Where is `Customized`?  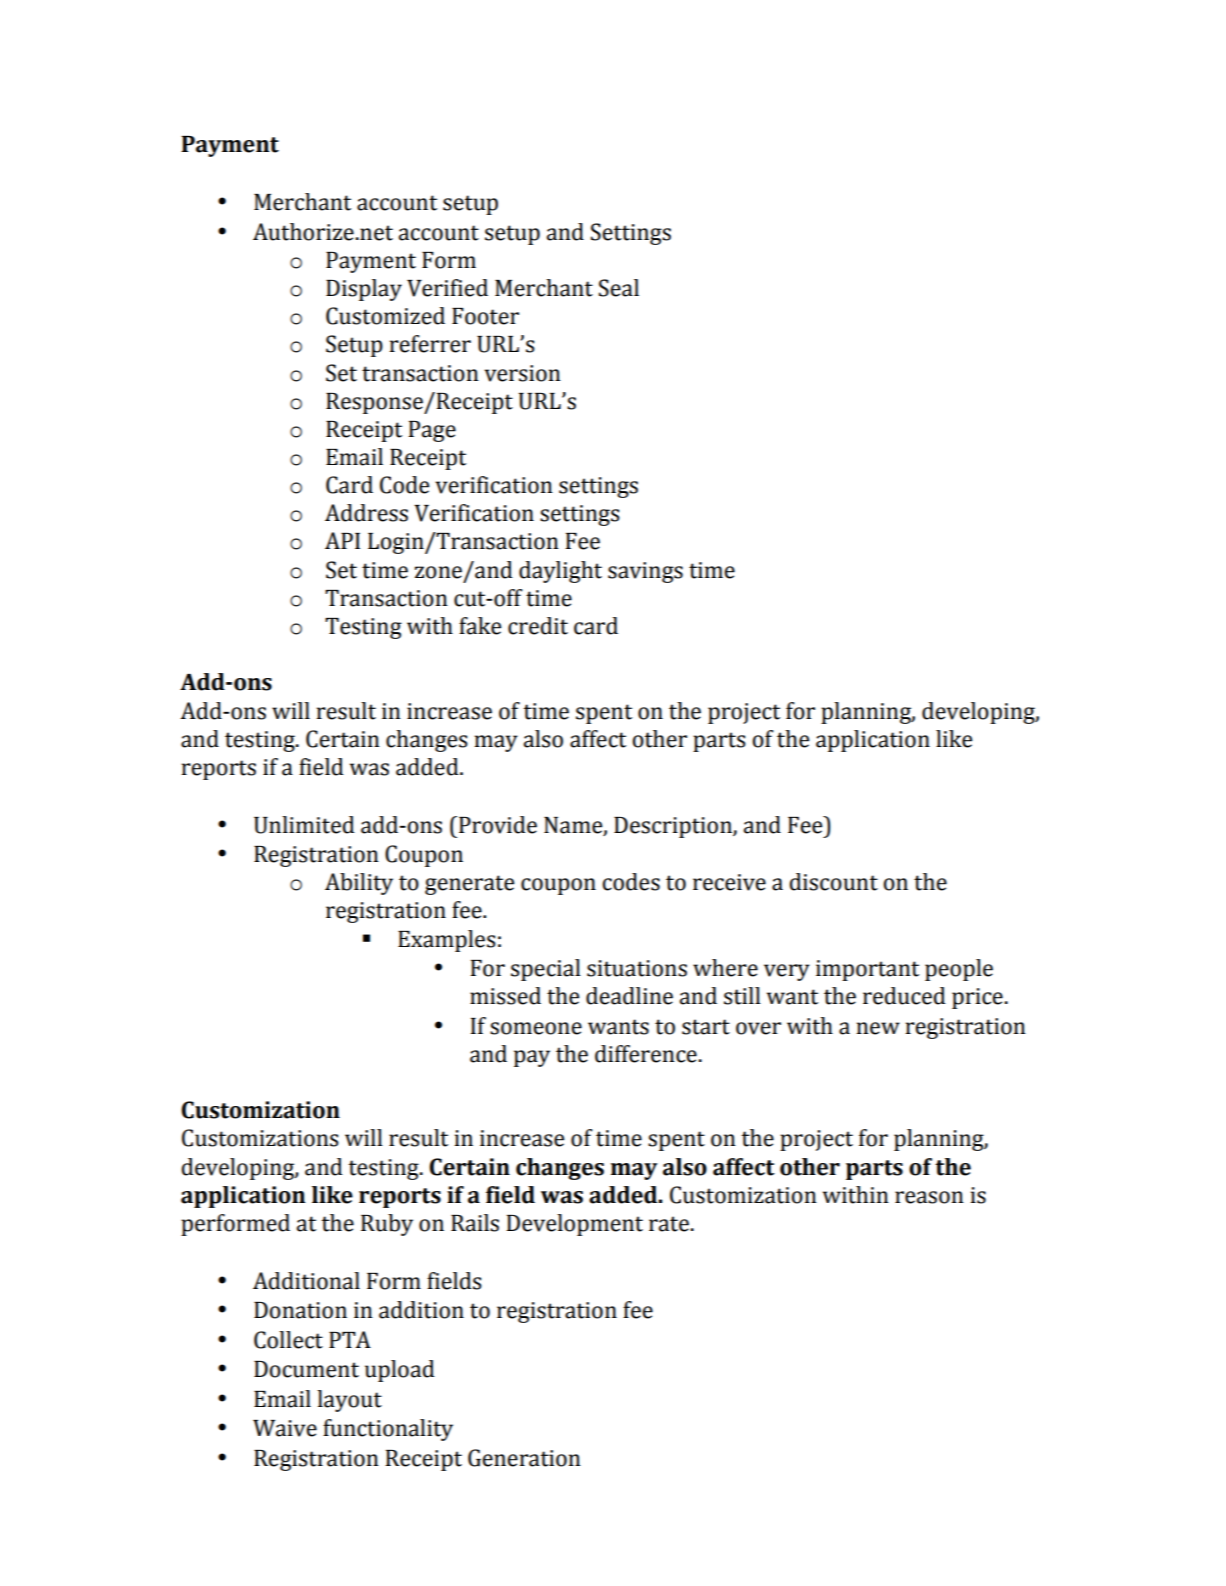
Customized is located at coordinates (385, 316).
